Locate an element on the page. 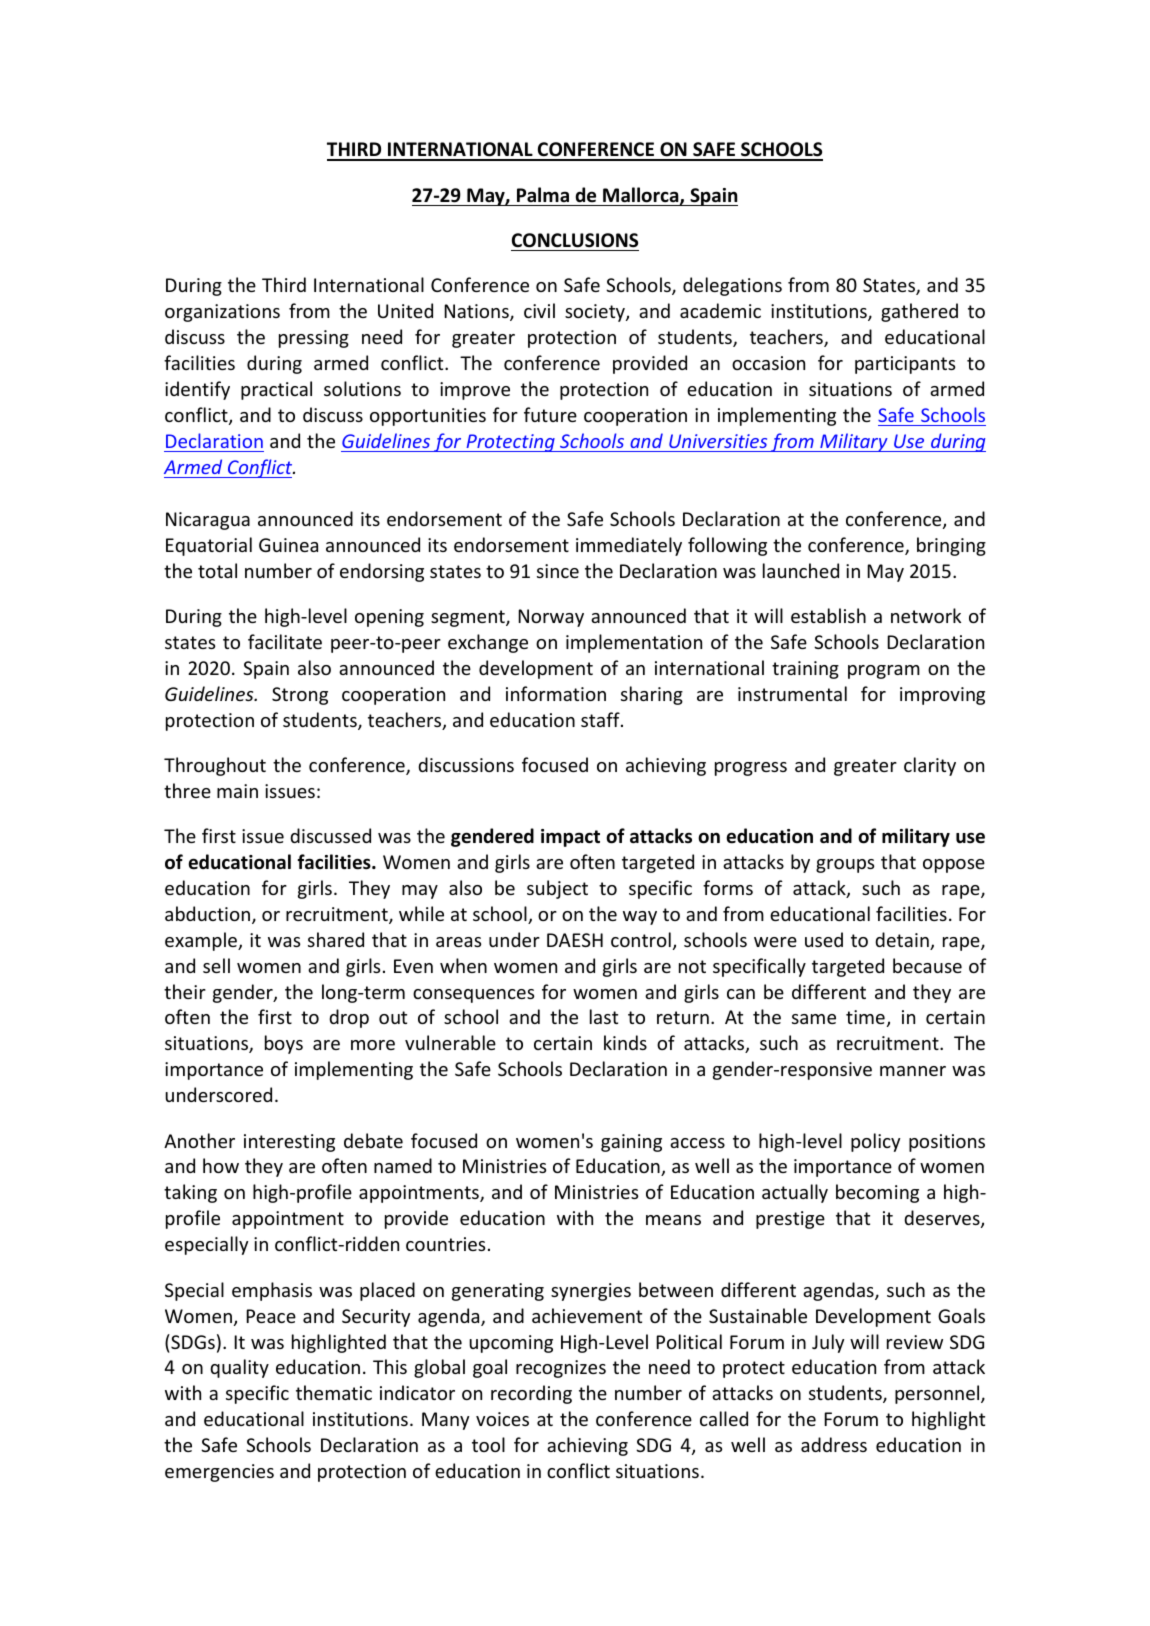  Guinea is located at coordinates (288, 545).
